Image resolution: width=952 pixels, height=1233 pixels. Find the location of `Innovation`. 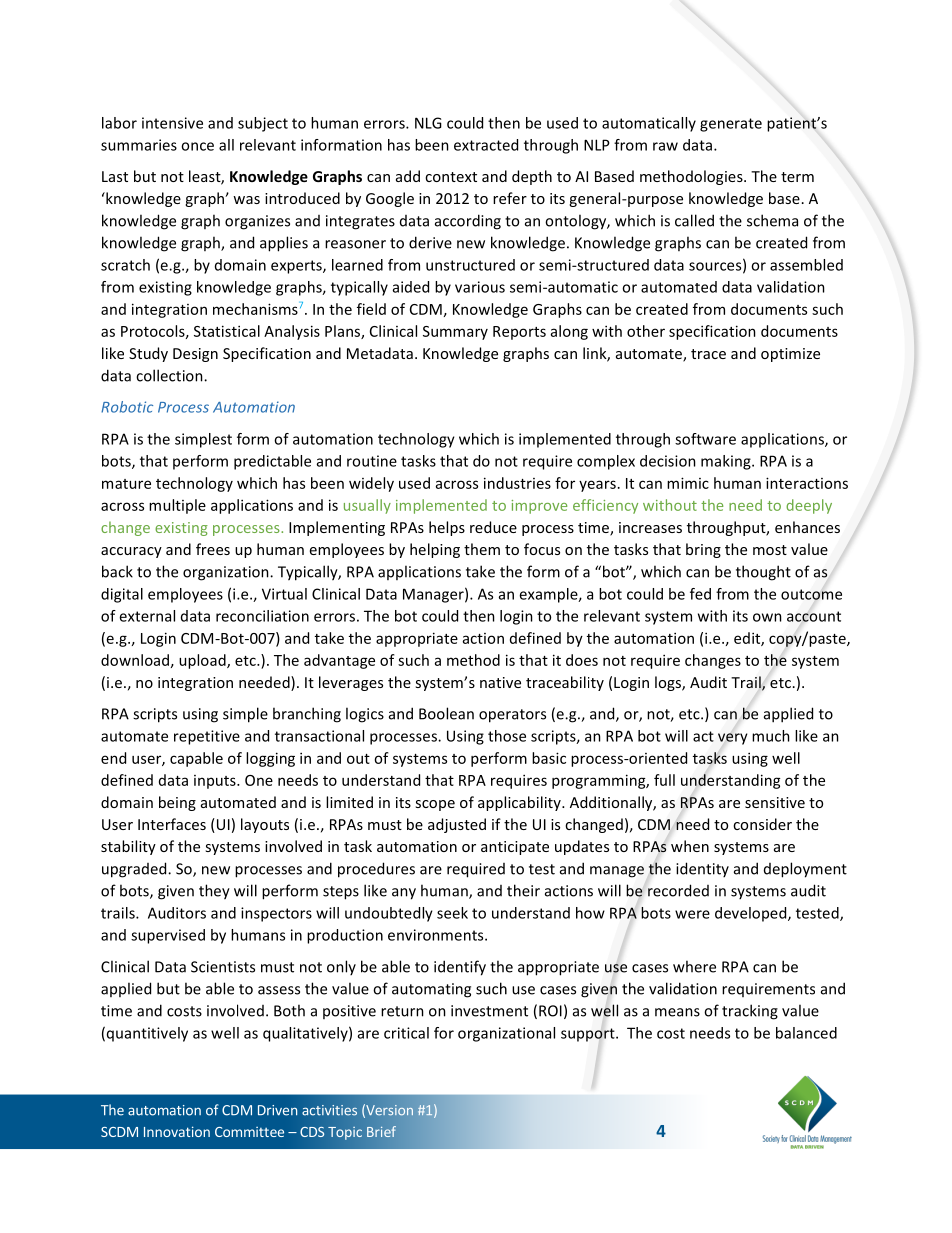

Innovation is located at coordinates (177, 1131).
